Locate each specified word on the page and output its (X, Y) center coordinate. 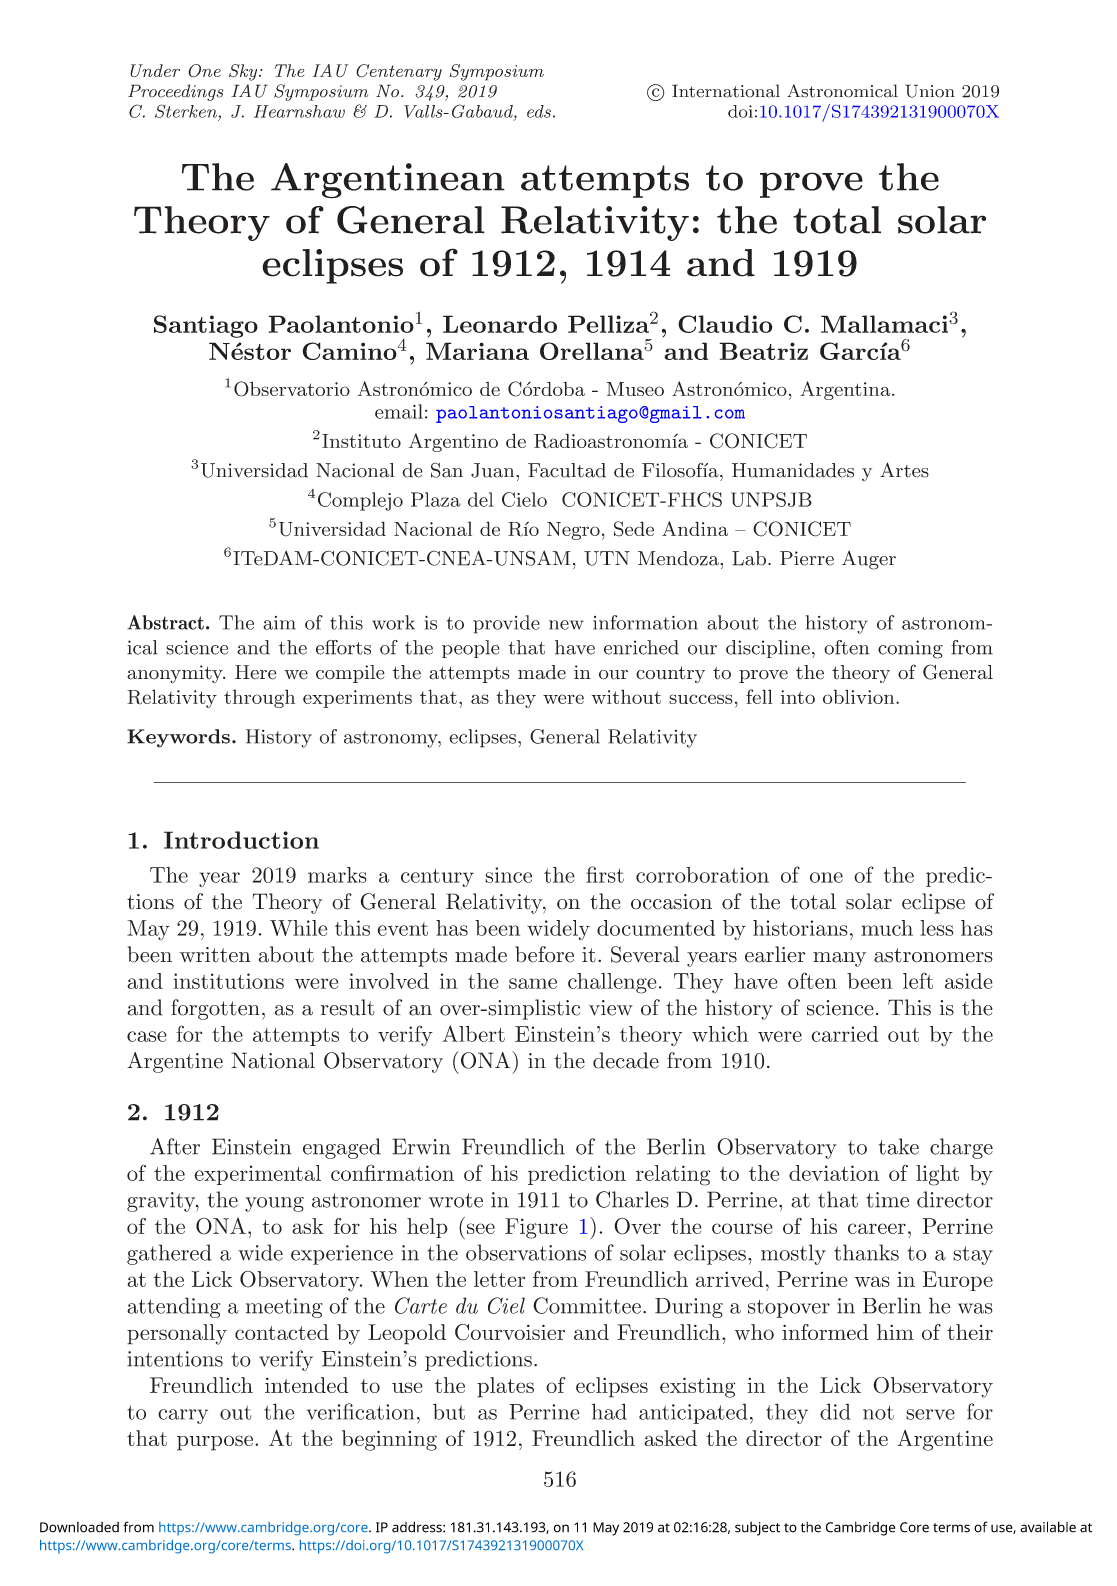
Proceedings (176, 92)
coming (910, 649)
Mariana (477, 351)
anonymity (176, 674)
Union (930, 91)
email (399, 411)
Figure (536, 1228)
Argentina (846, 390)
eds (539, 111)
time (887, 1200)
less (937, 928)
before (544, 954)
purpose (215, 1443)
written (215, 955)
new (566, 625)
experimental (257, 1175)
